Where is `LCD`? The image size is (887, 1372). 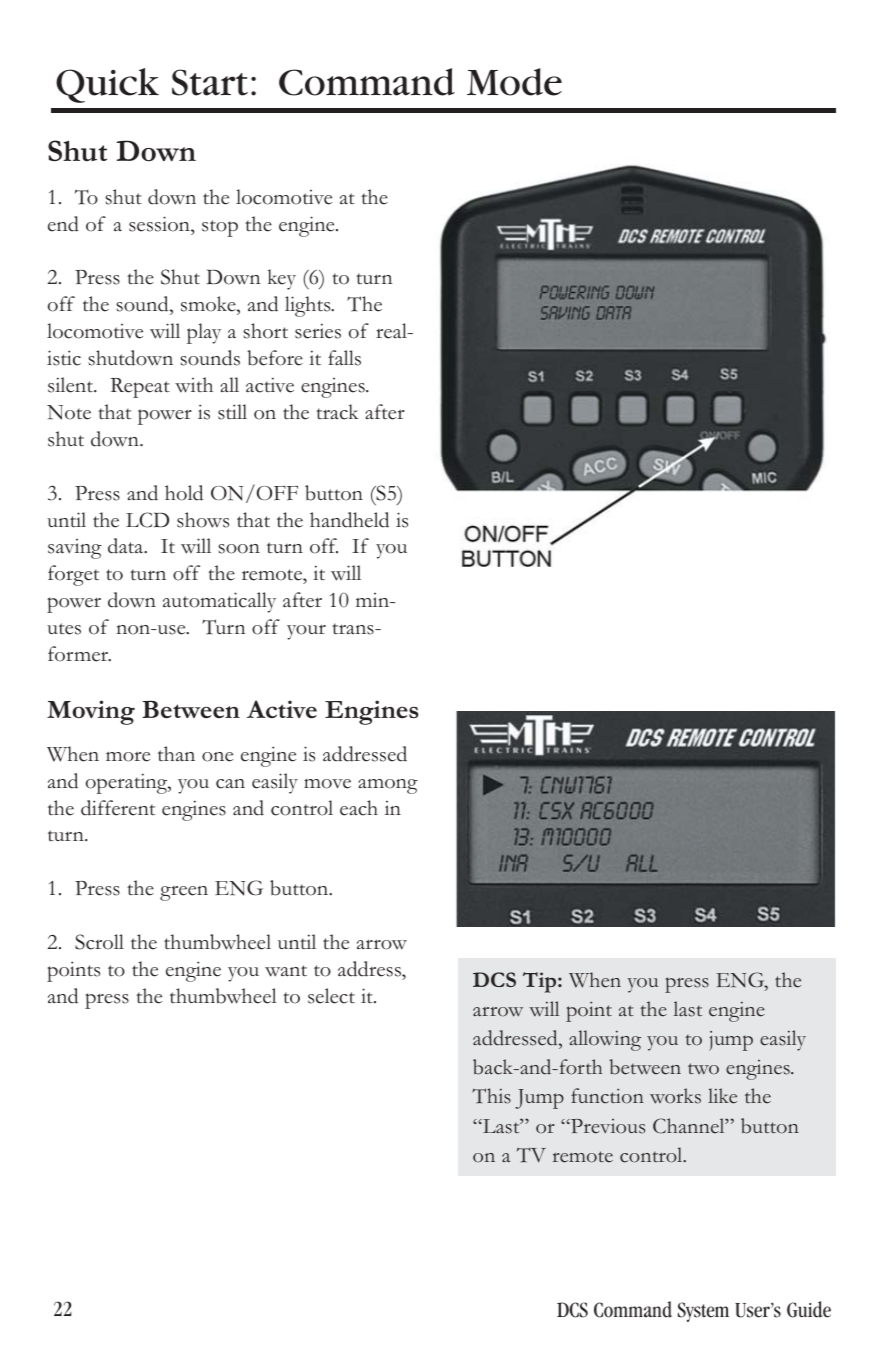
LCD is located at coordinates (147, 520).
